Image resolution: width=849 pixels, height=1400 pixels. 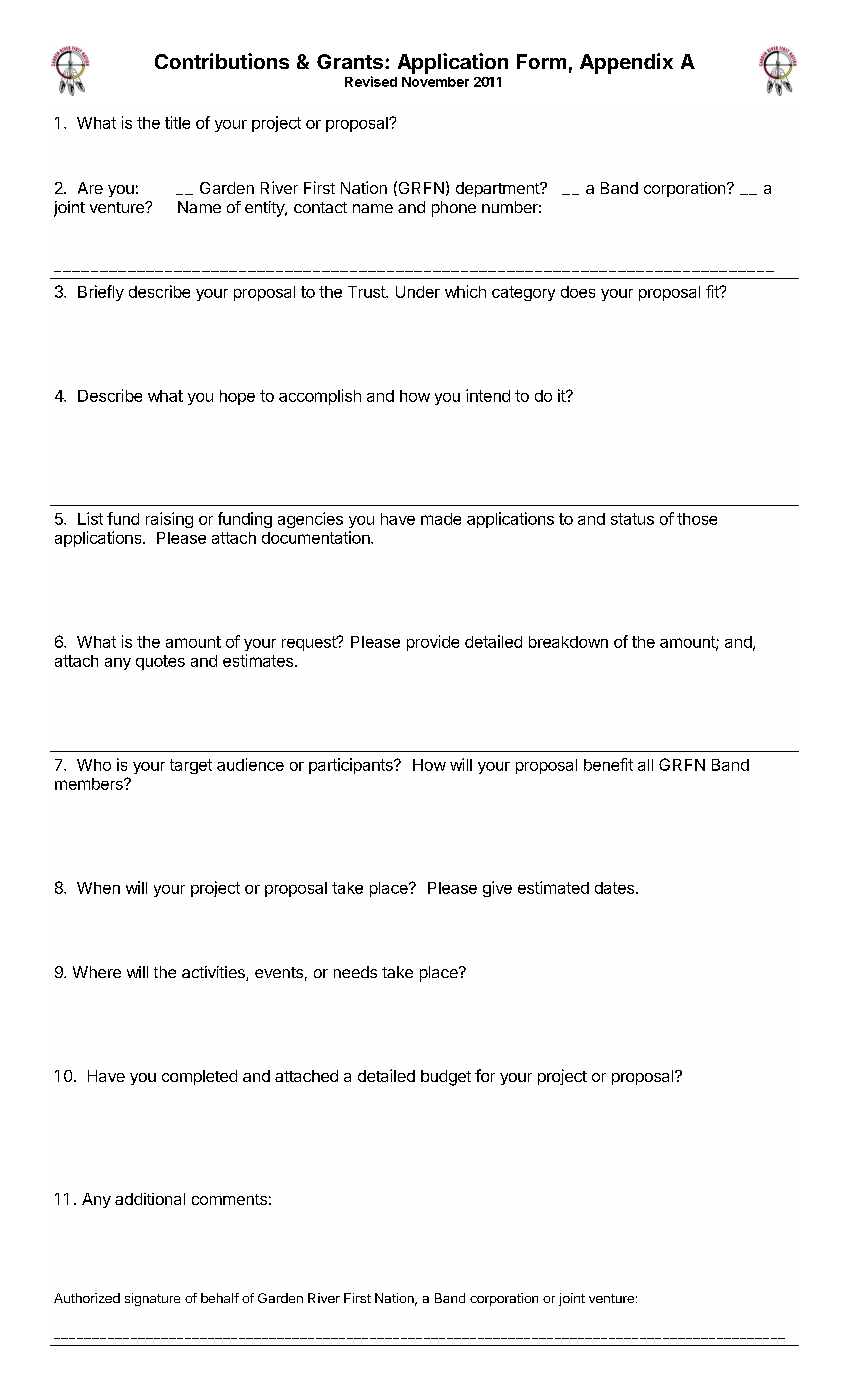 What do you see at coordinates (229, 1199) in the screenshot?
I see `comments` at bounding box center [229, 1199].
